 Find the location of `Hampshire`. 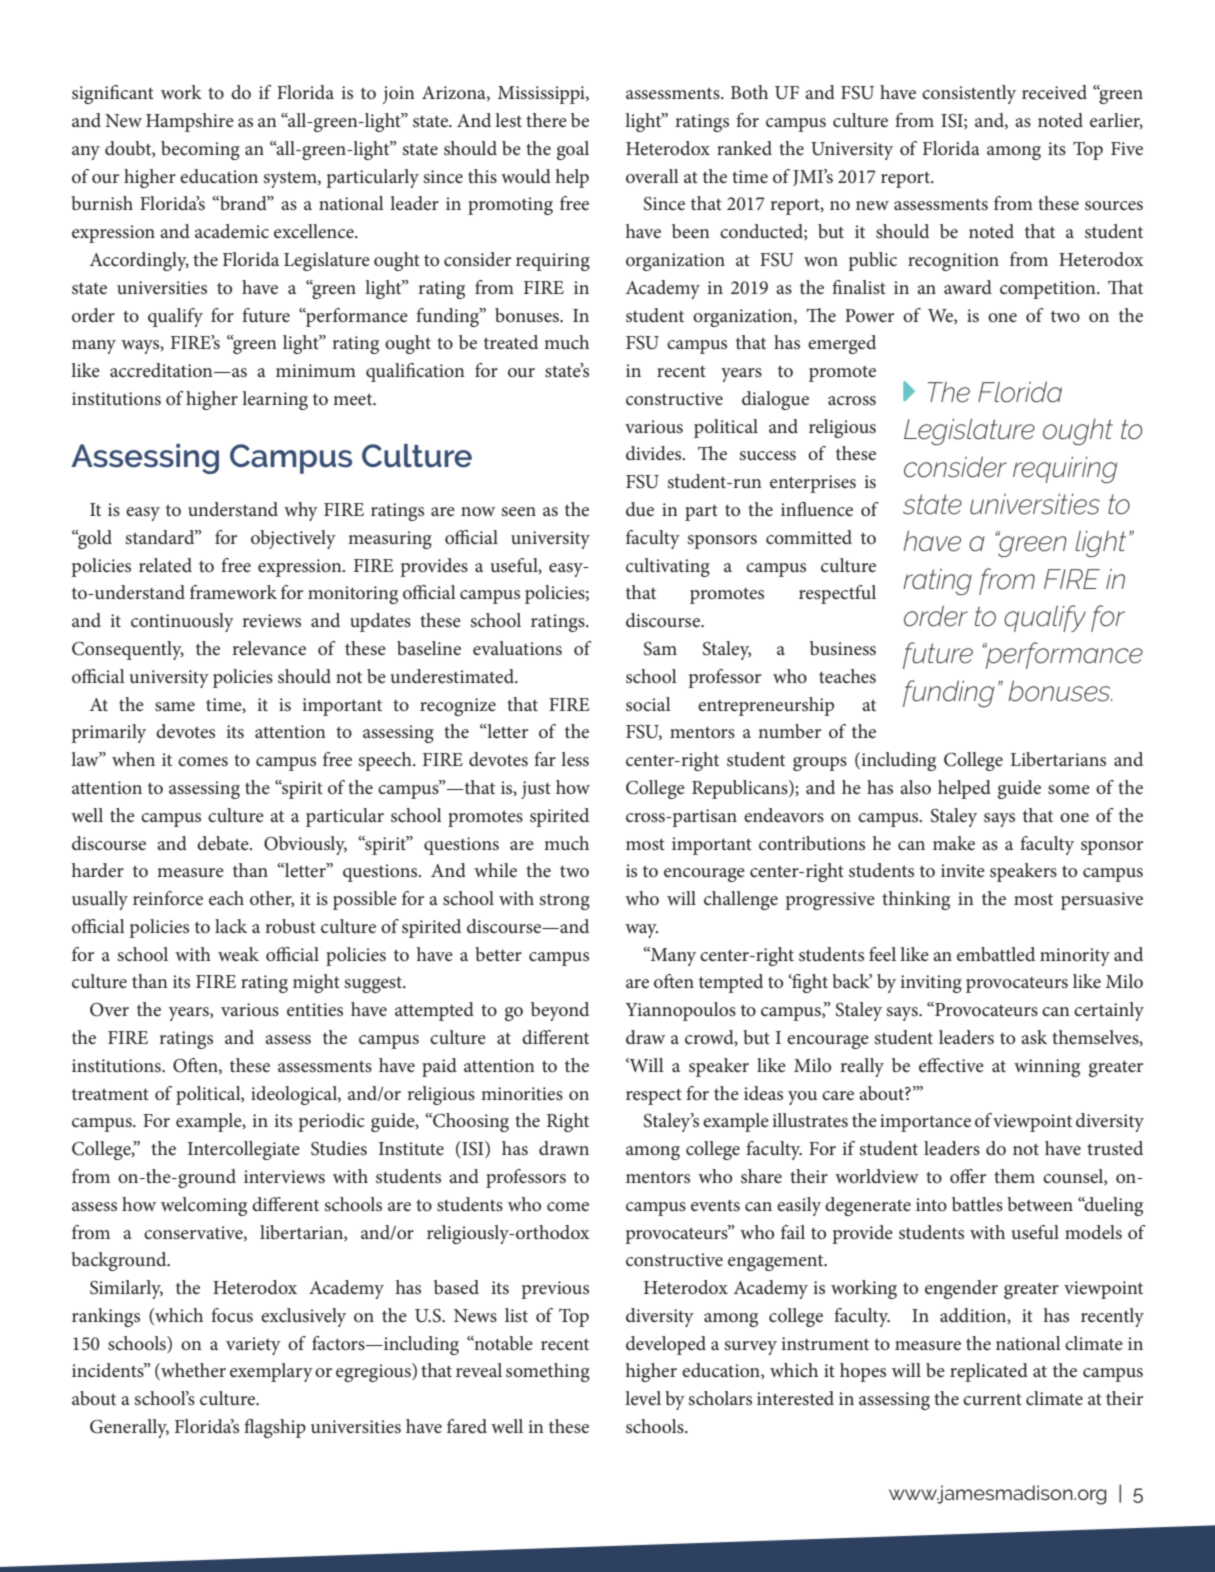

Hampshire is located at coordinates (190, 122).
